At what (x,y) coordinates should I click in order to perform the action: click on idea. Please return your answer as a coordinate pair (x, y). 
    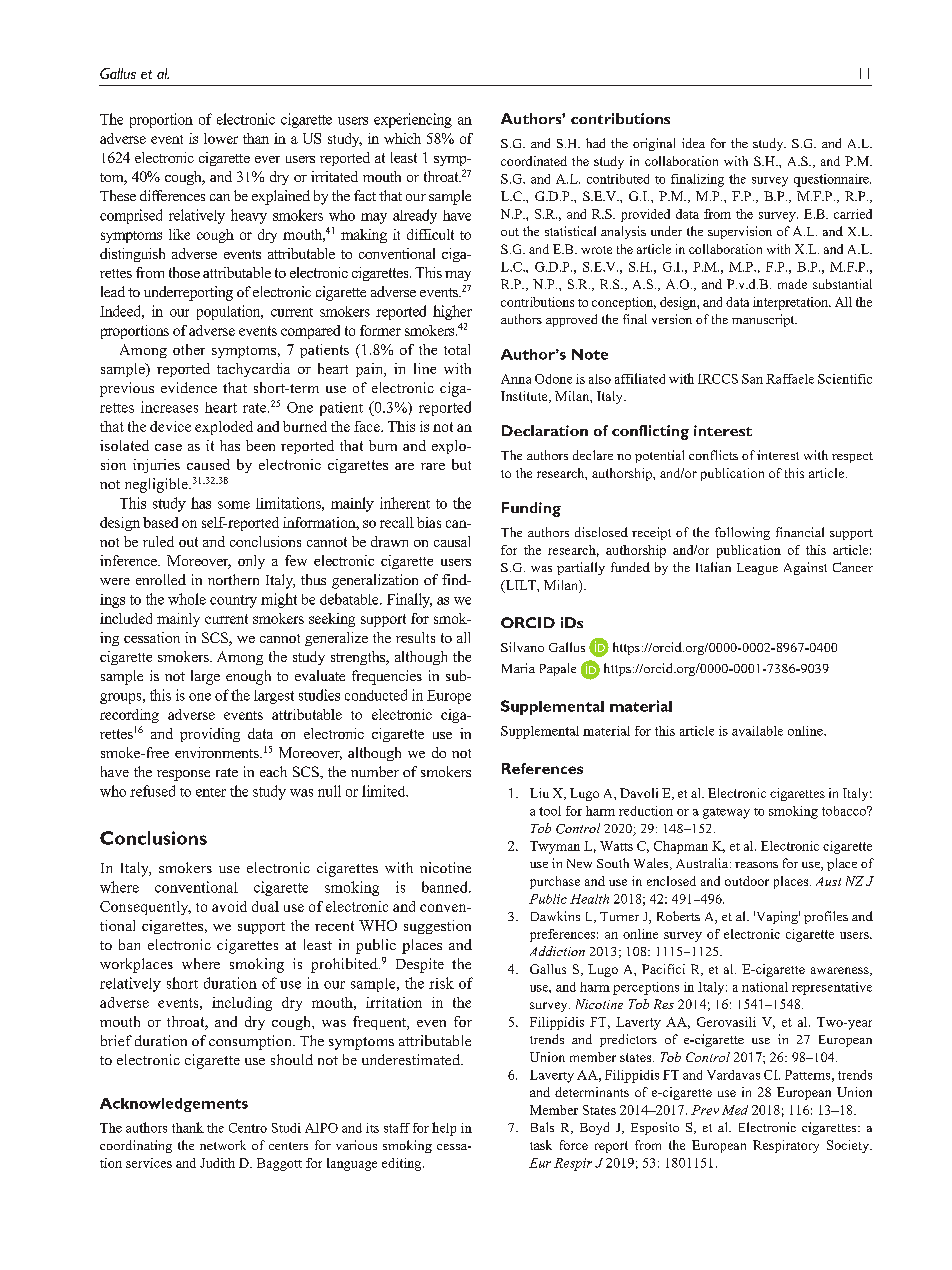
    Looking at the image, I should click on (693, 143).
